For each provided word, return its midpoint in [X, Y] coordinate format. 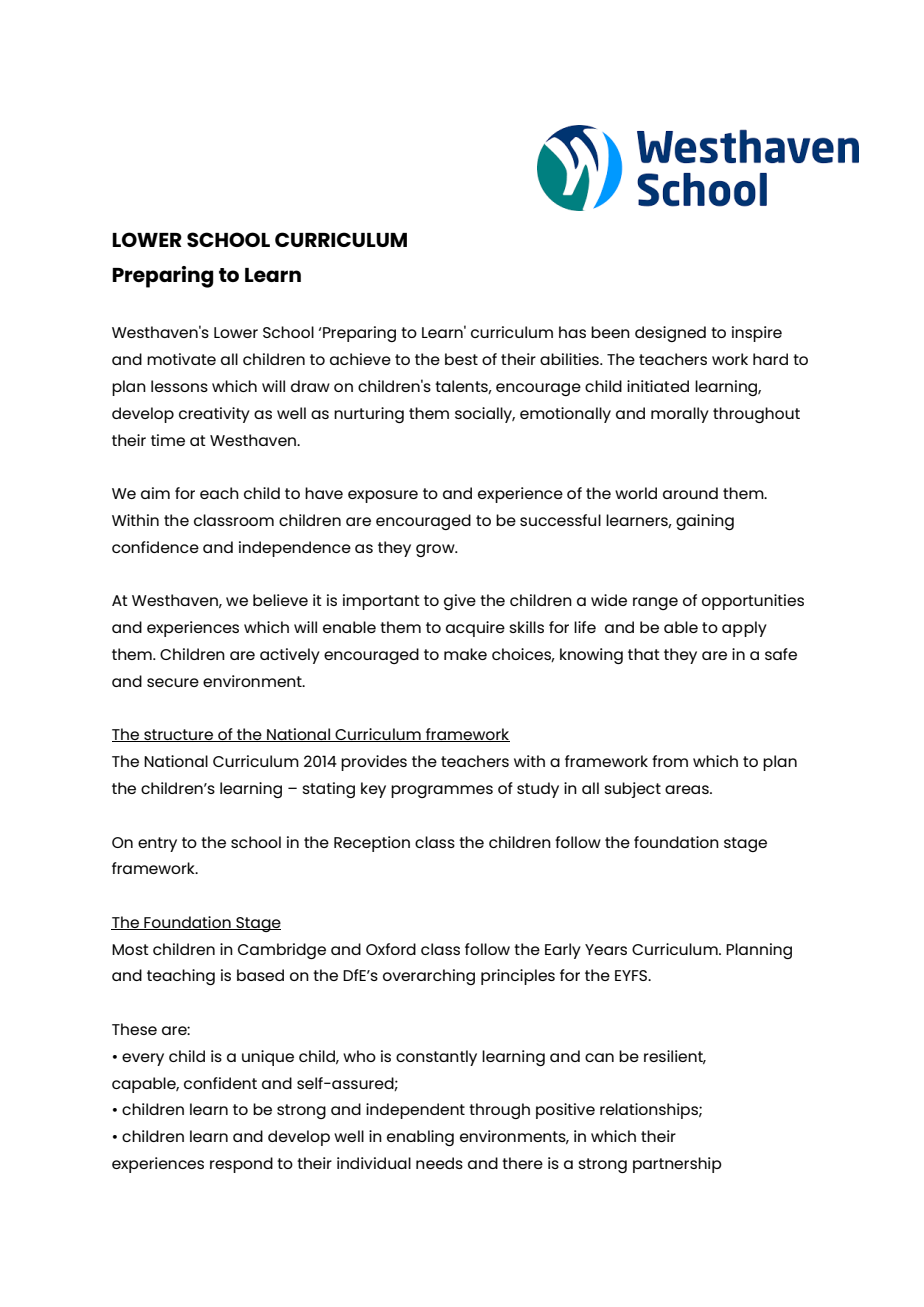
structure [178, 735]
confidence [155, 547]
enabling [420, 1138]
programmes [442, 791]
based [260, 975]
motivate [181, 359]
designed [670, 334]
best [461, 359]
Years [606, 949]
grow [436, 550]
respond [241, 1165]
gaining [705, 522]
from [670, 761]
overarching [429, 977]
